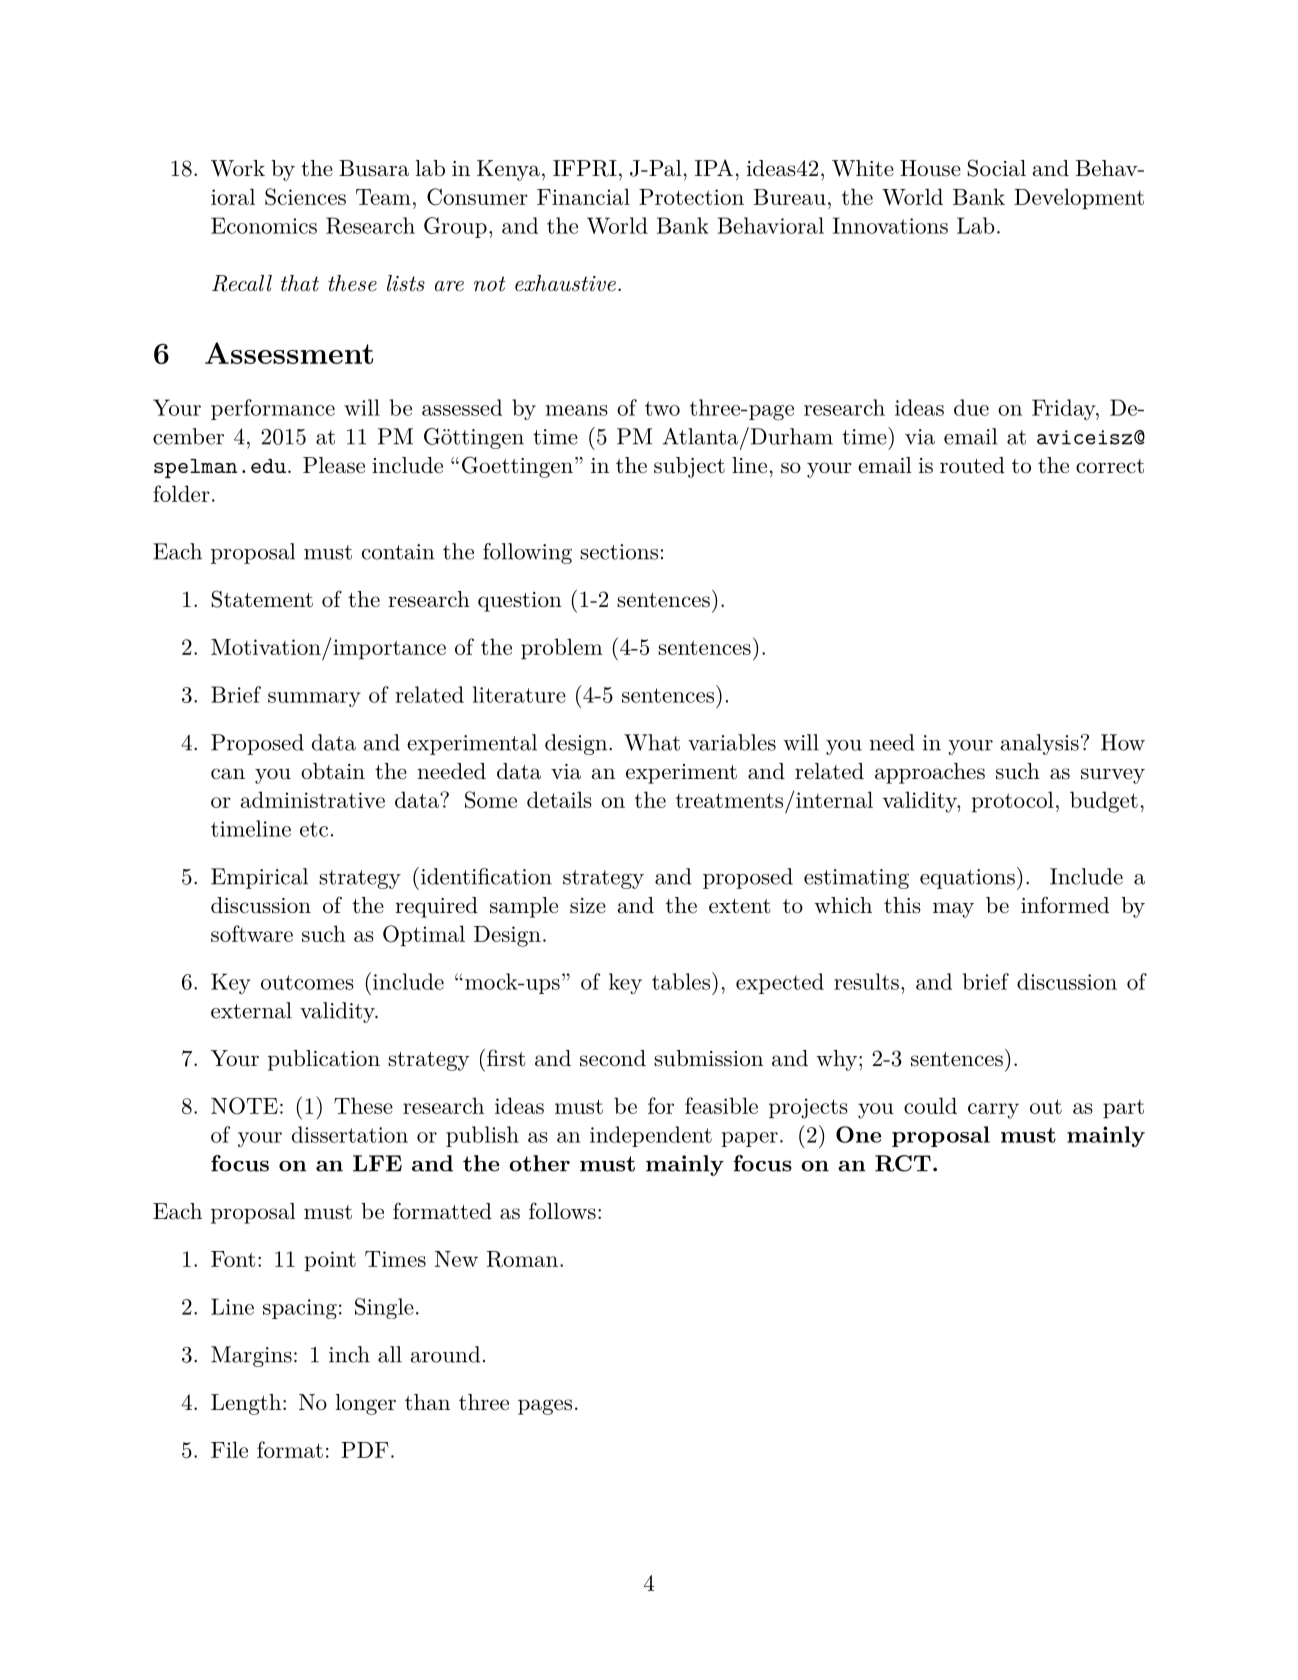 Image resolution: width=1298 pixels, height=1680 pixels. I want to click on Length, so click(246, 1404).
